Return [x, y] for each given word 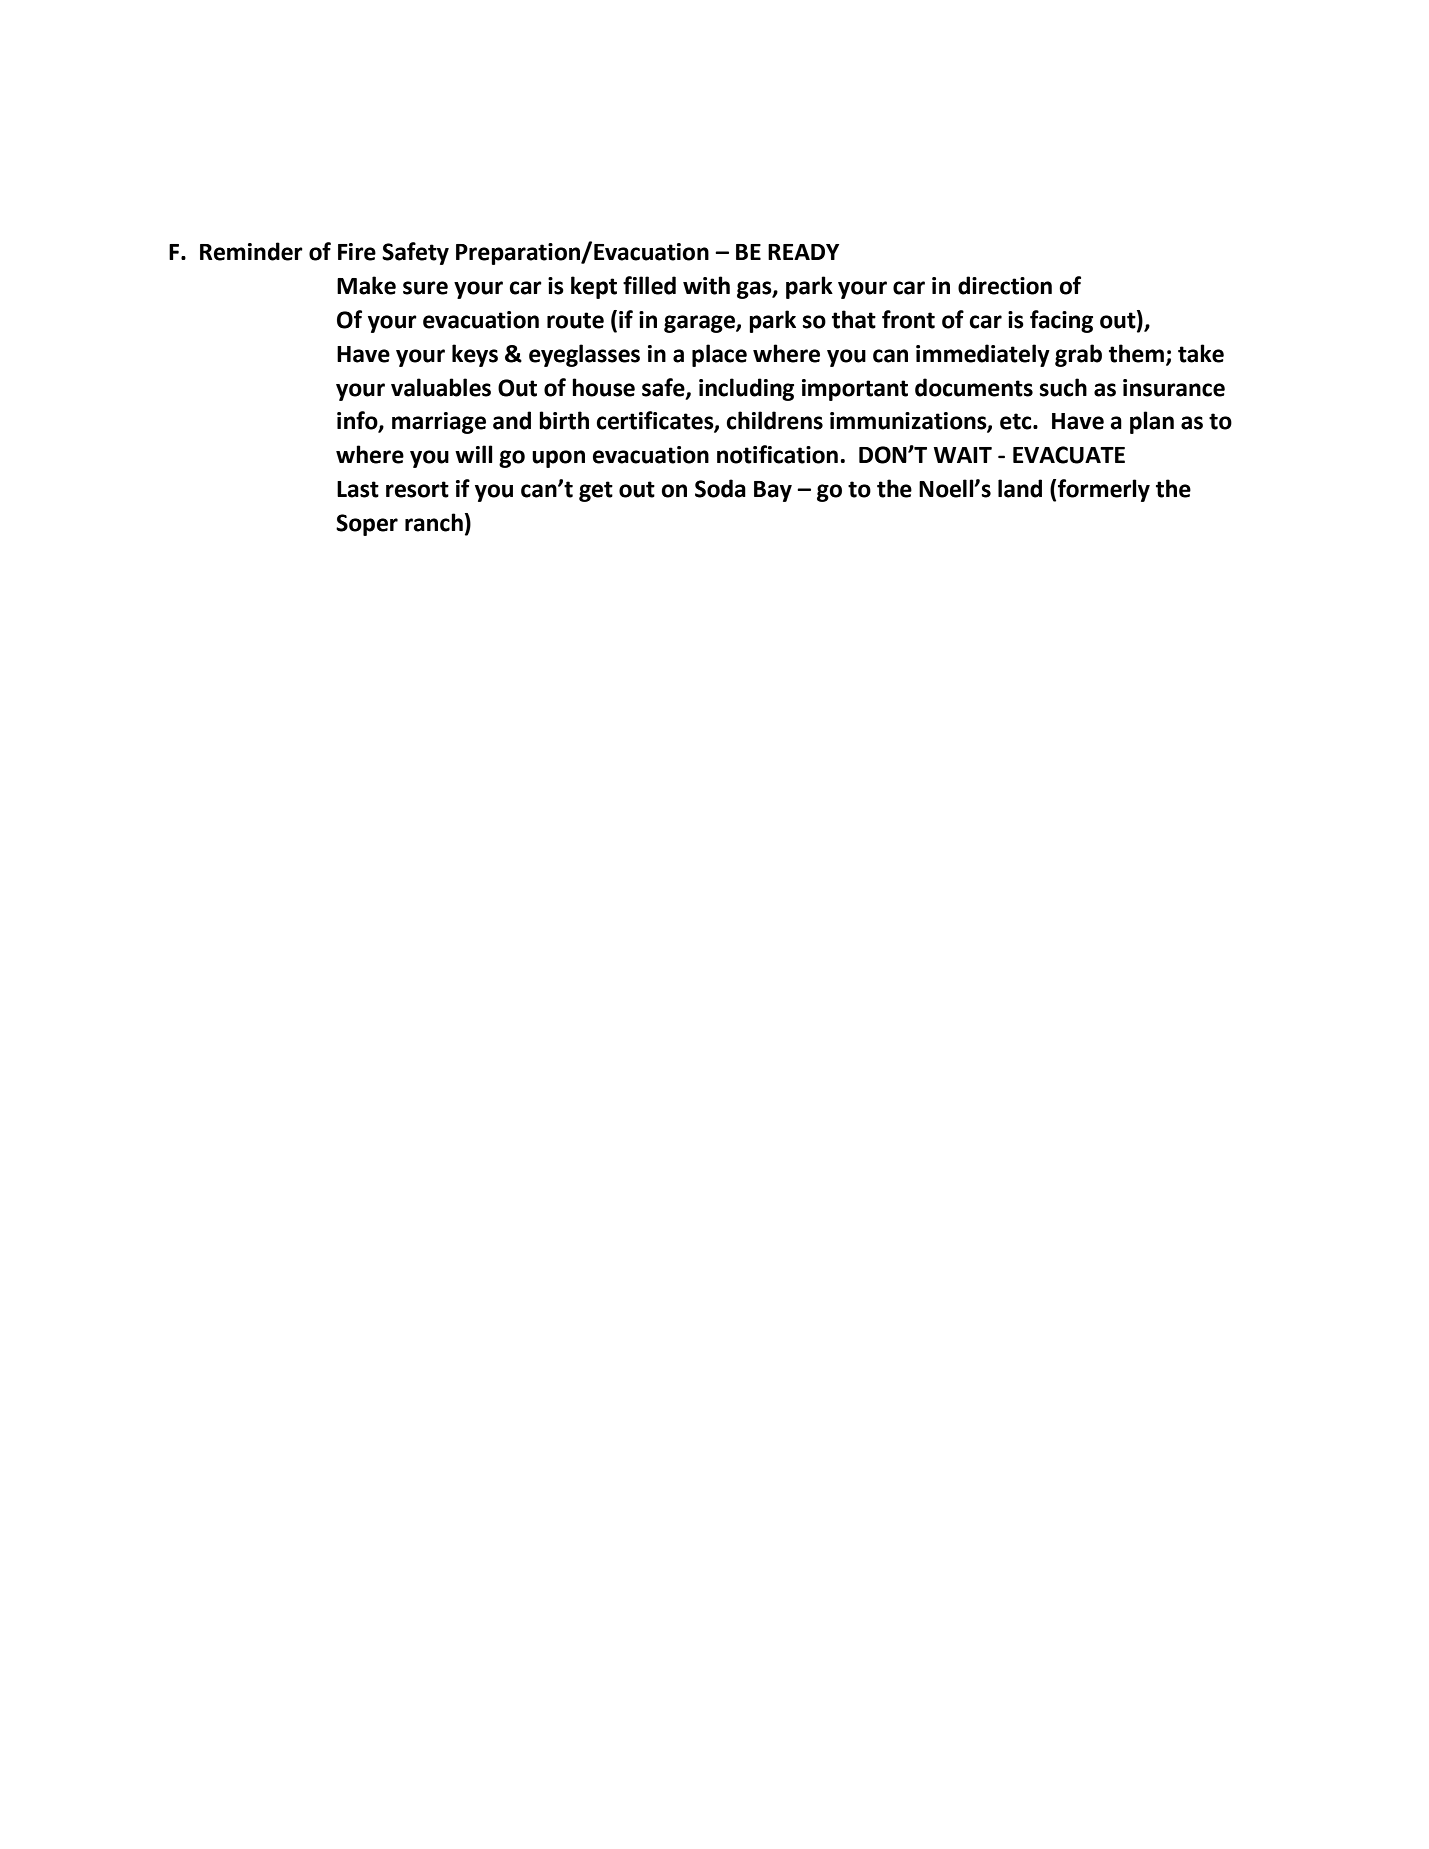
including [746, 389]
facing [1061, 321]
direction [1005, 285]
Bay [773, 491]
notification [777, 454]
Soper [367, 525]
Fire [357, 252]
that [854, 319]
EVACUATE [1069, 455]
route [575, 320]
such [1063, 387]
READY [803, 252]
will [474, 454]
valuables [441, 387]
